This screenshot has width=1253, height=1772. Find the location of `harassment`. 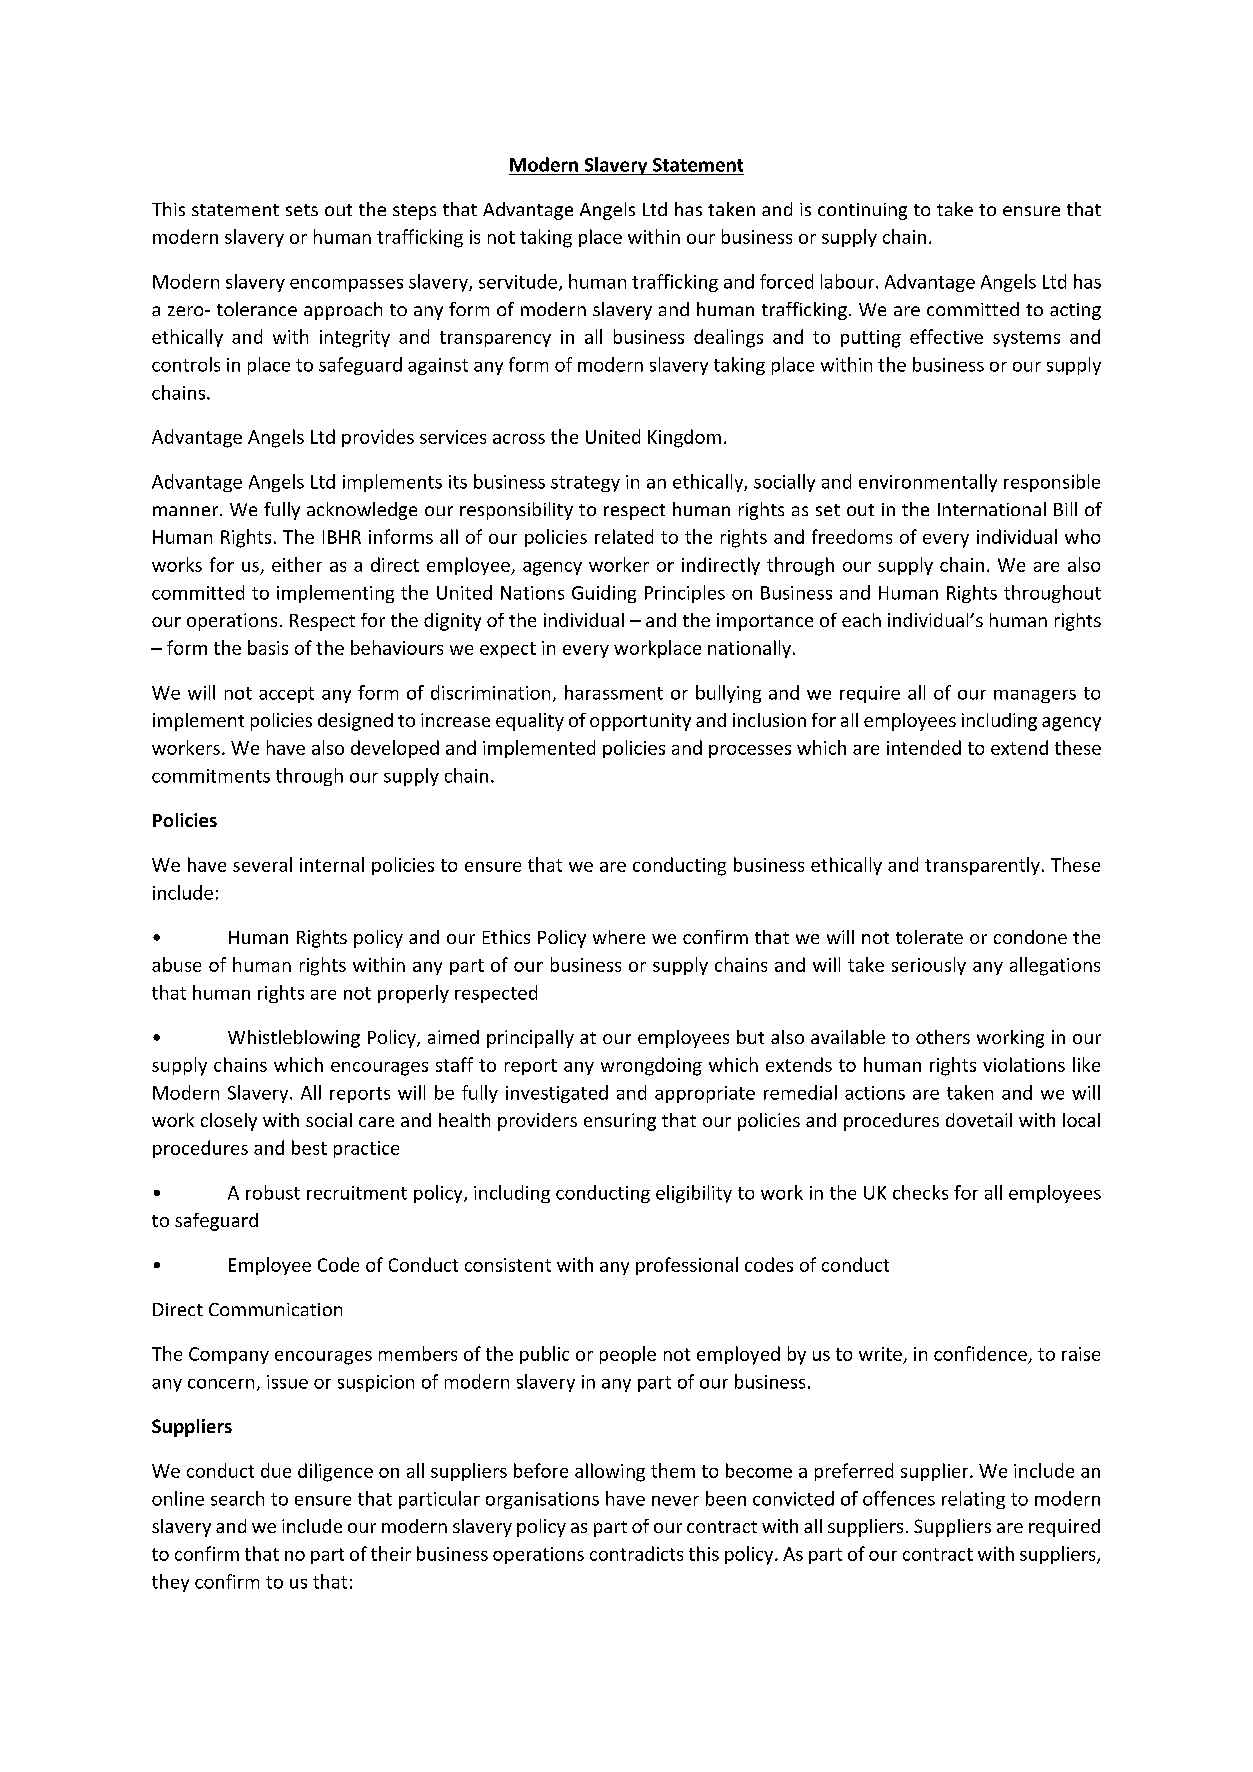

harassment is located at coordinates (614, 692).
